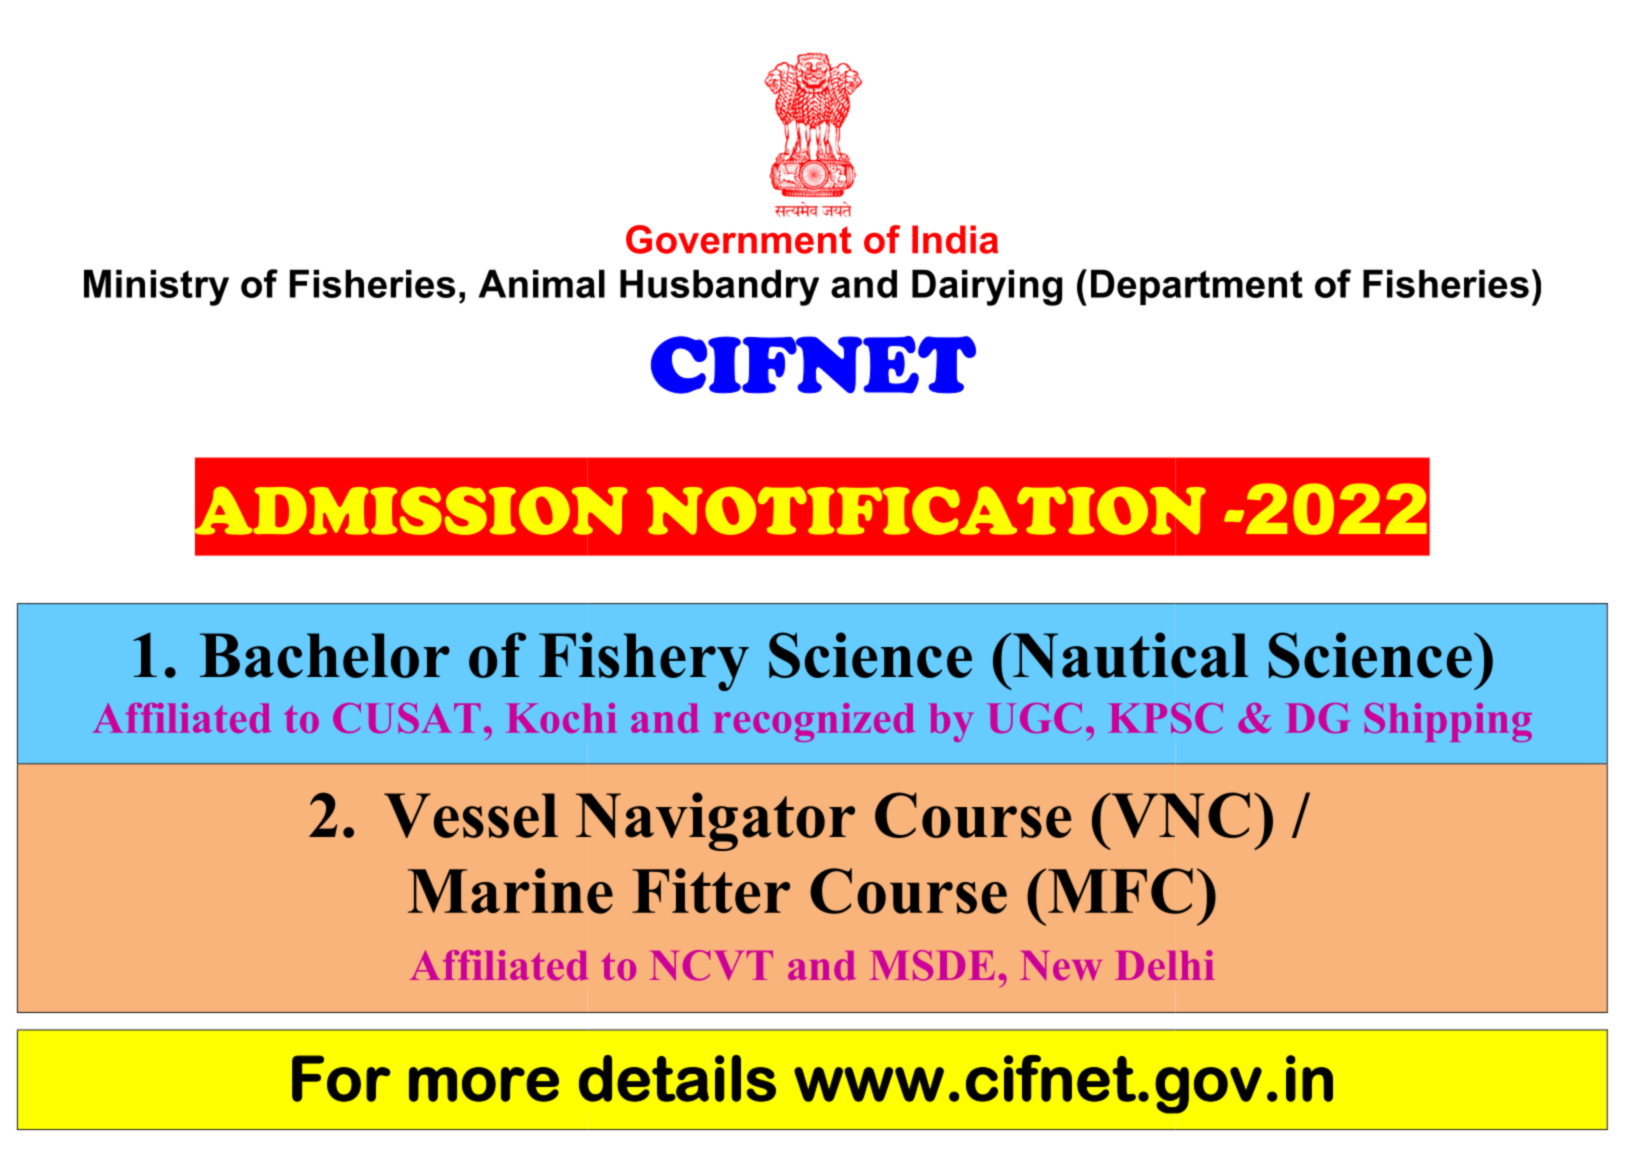  I want to click on Government, so click(739, 239).
